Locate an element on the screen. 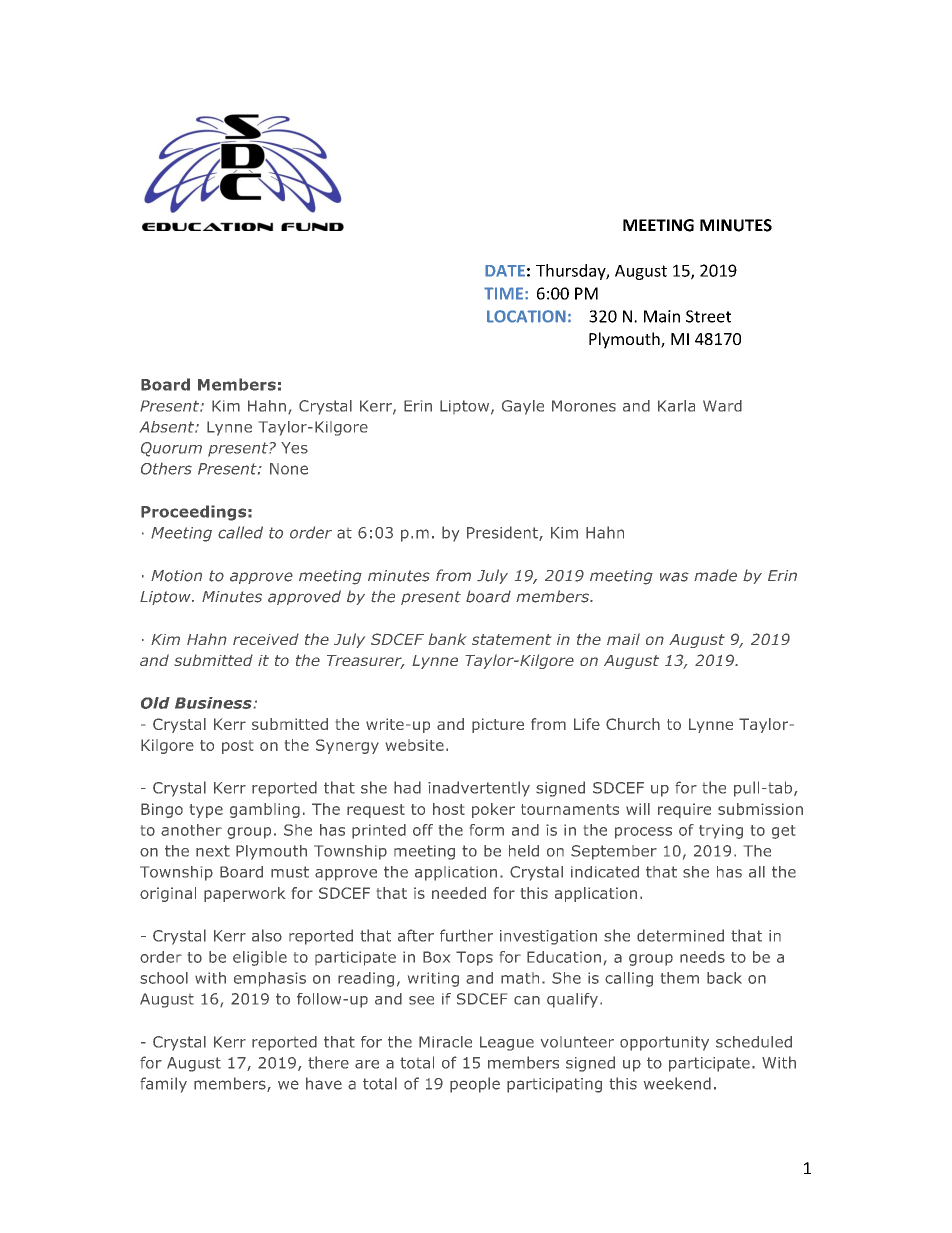 This screenshot has height=1233, width=952. DATE is located at coordinates (505, 271).
